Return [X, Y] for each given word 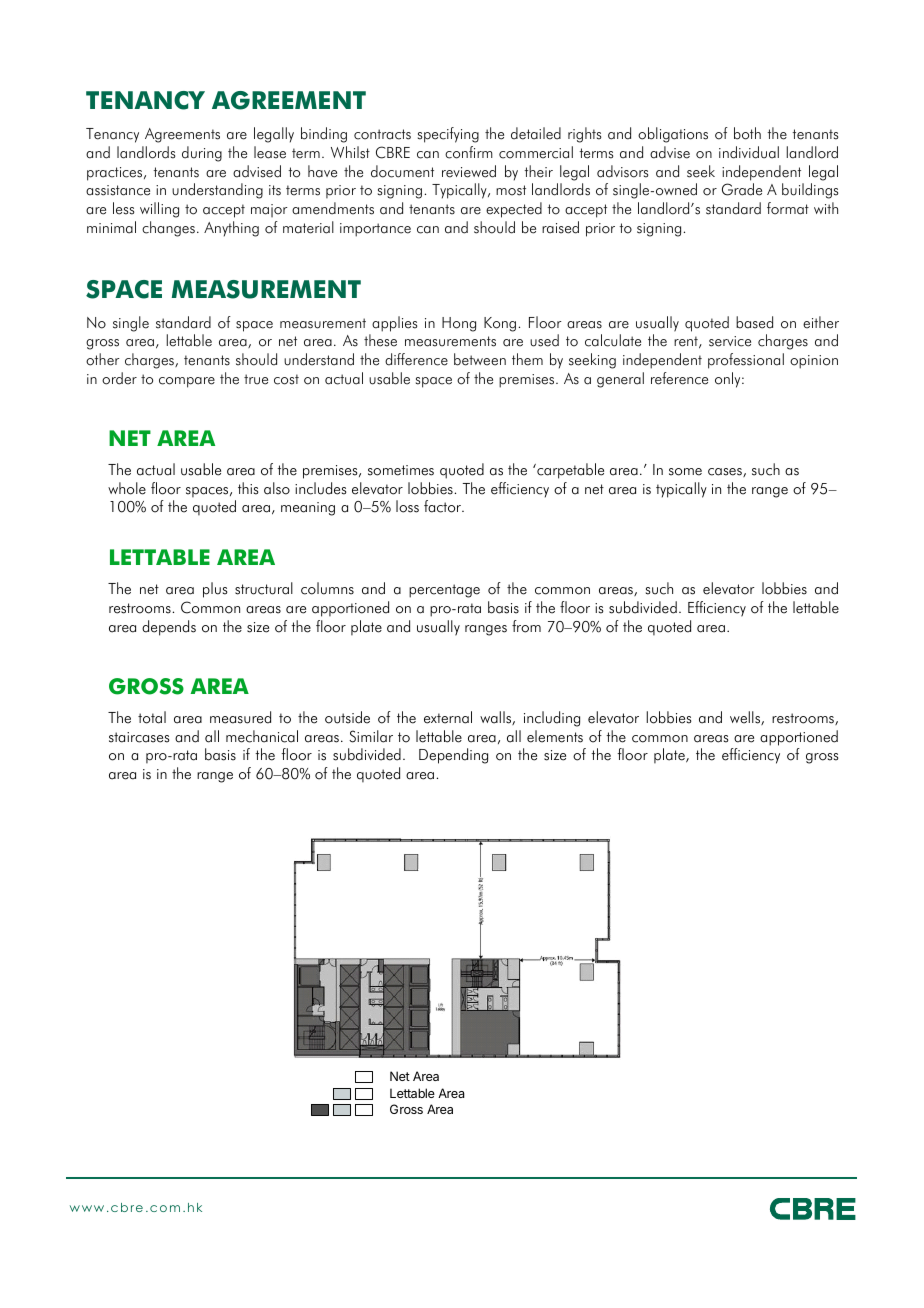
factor [444, 506]
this [248, 488]
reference [679, 378]
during [202, 154]
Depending [453, 756]
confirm [469, 152]
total [152, 717]
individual [749, 152]
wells [746, 718]
